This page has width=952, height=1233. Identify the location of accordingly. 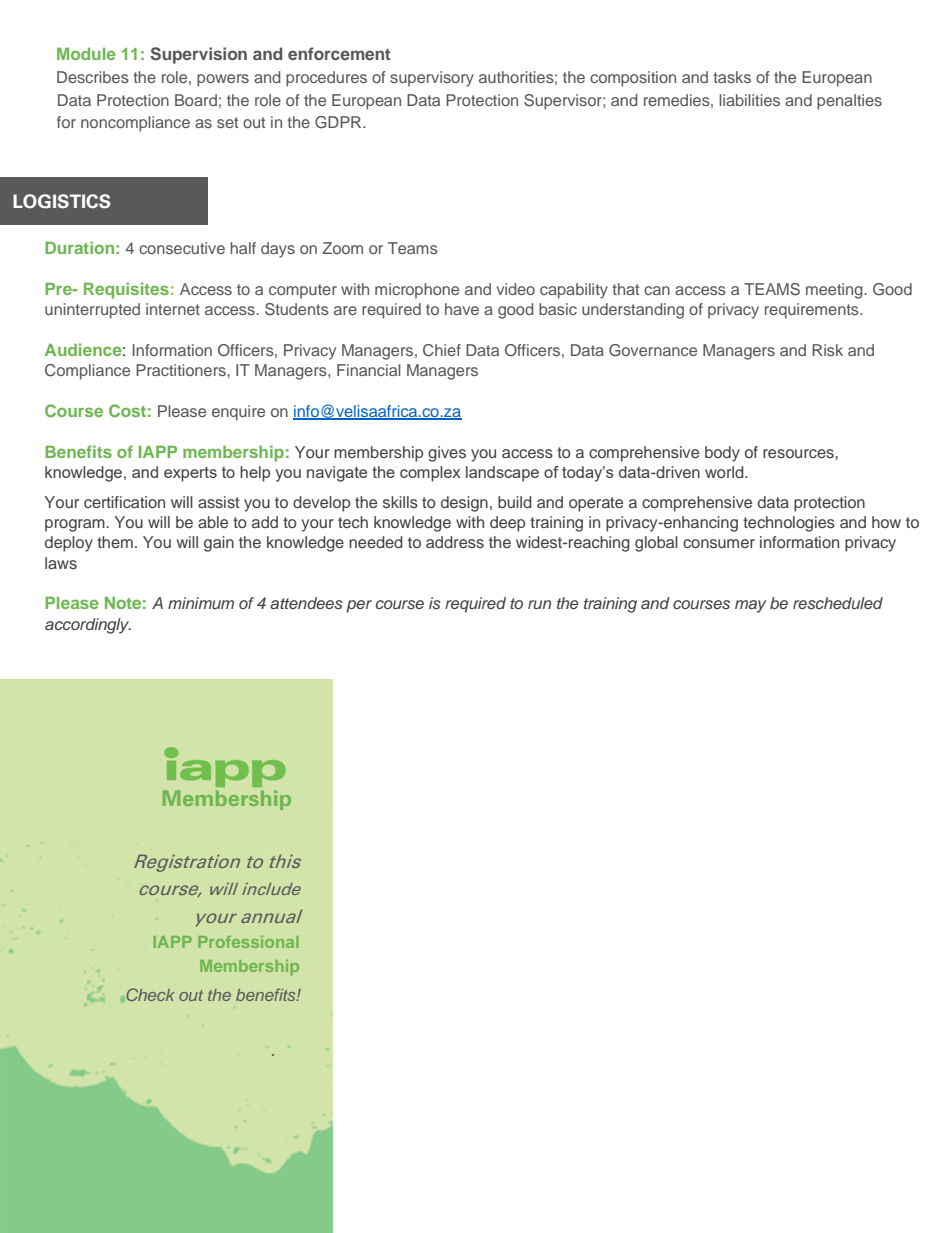
(88, 626).
